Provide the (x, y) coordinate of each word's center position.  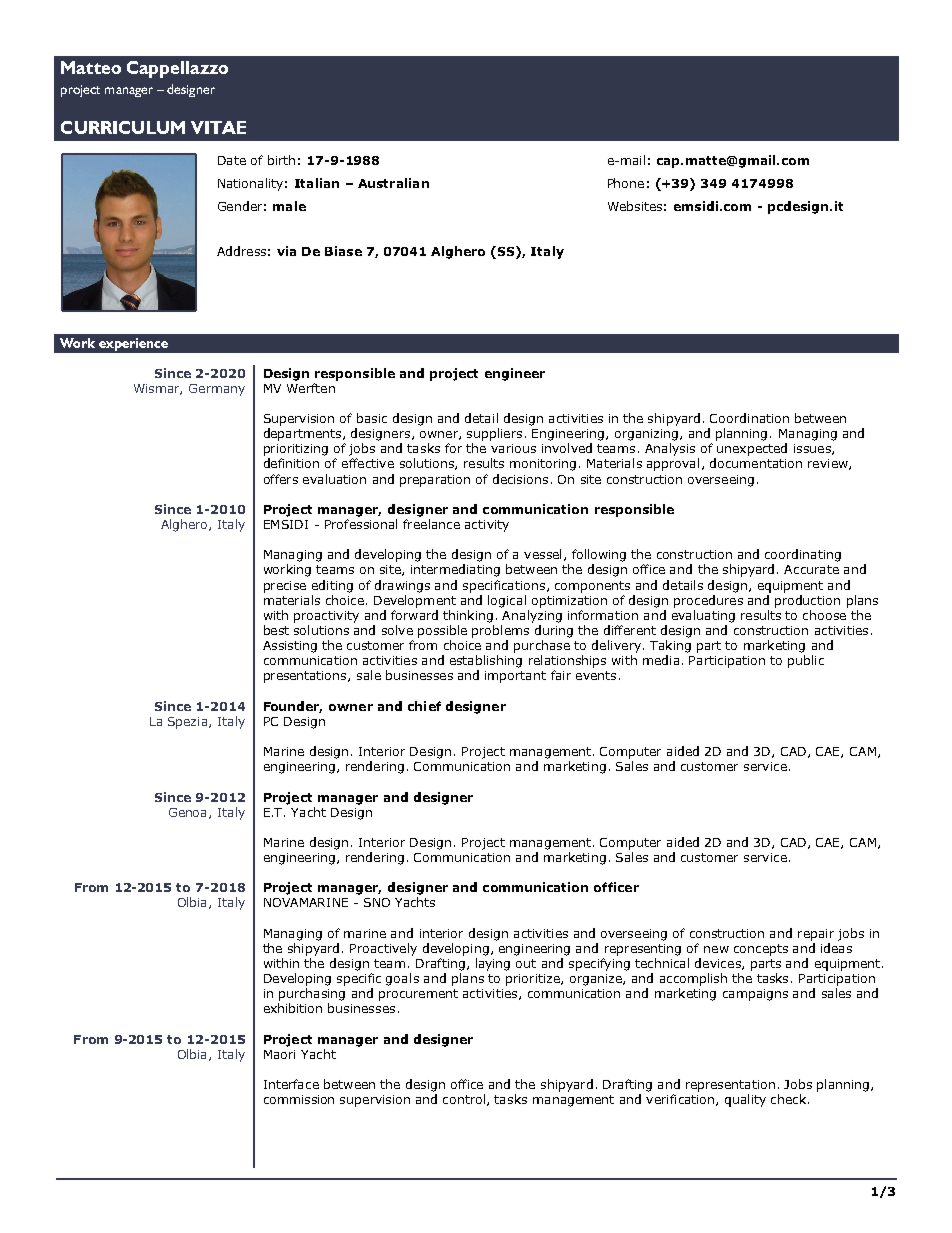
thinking (468, 616)
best (276, 630)
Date (232, 160)
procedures (708, 601)
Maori (279, 1054)
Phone (626, 183)
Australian (393, 183)
